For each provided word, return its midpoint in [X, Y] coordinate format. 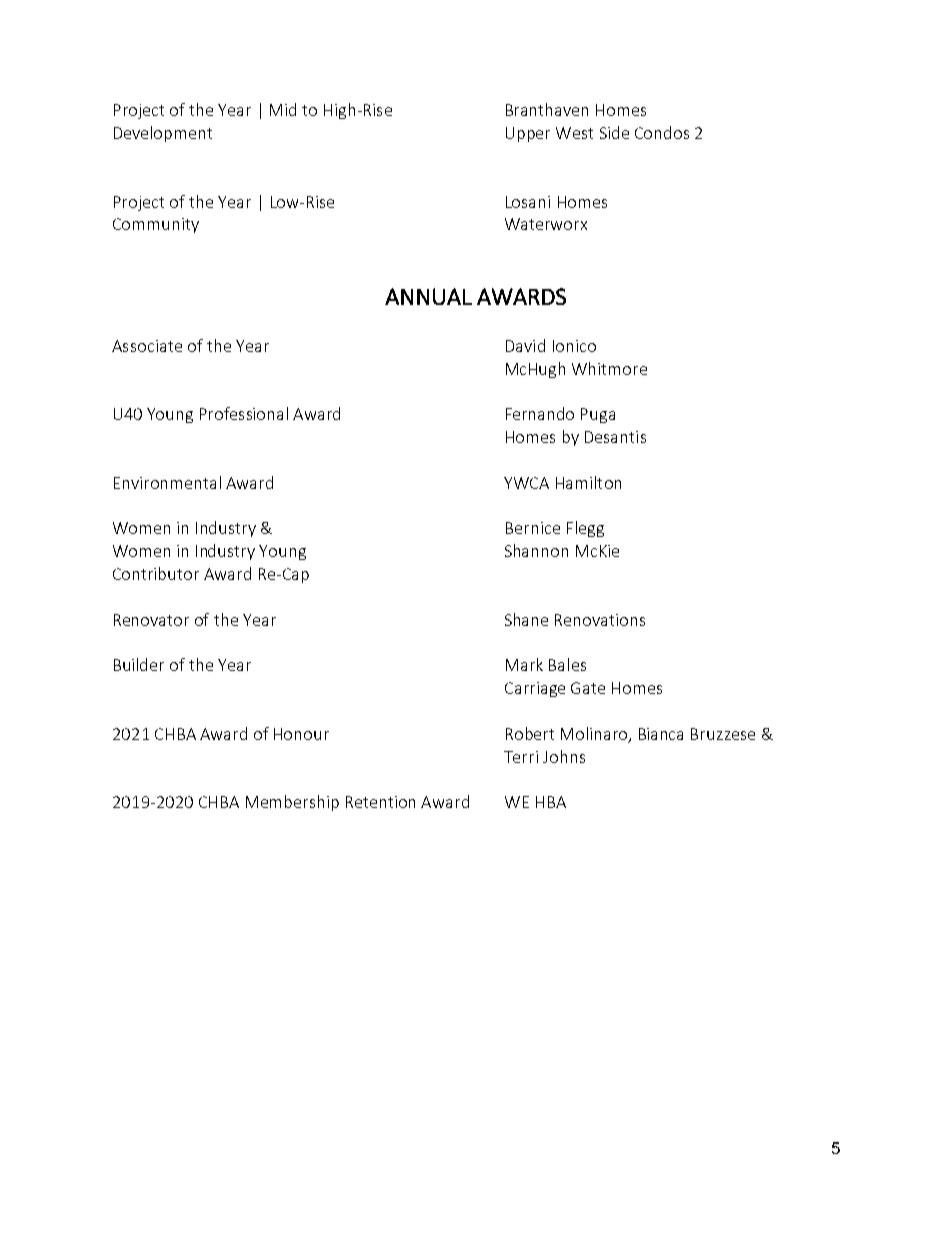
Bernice [533, 528]
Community [156, 225]
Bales [567, 664]
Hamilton [588, 482]
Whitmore [609, 368]
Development [163, 134]
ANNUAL [428, 296]
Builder [139, 664]
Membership [292, 803]
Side [614, 132]
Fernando [540, 413]
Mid [283, 109]
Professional [244, 413]
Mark [524, 664]
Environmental [167, 482]
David [525, 345]
